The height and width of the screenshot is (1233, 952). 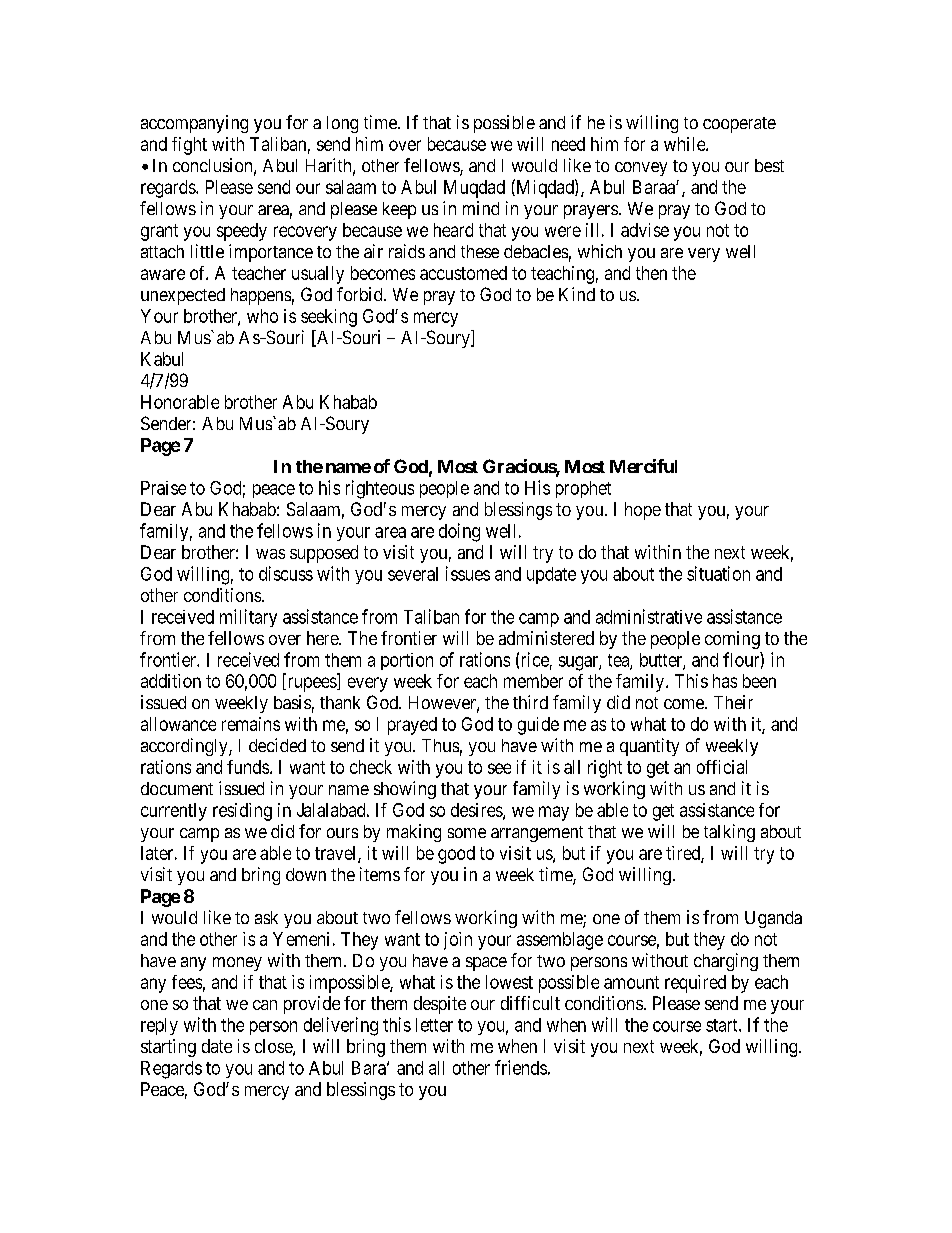 What do you see at coordinates (729, 833) in the screenshot?
I see `talking` at bounding box center [729, 833].
